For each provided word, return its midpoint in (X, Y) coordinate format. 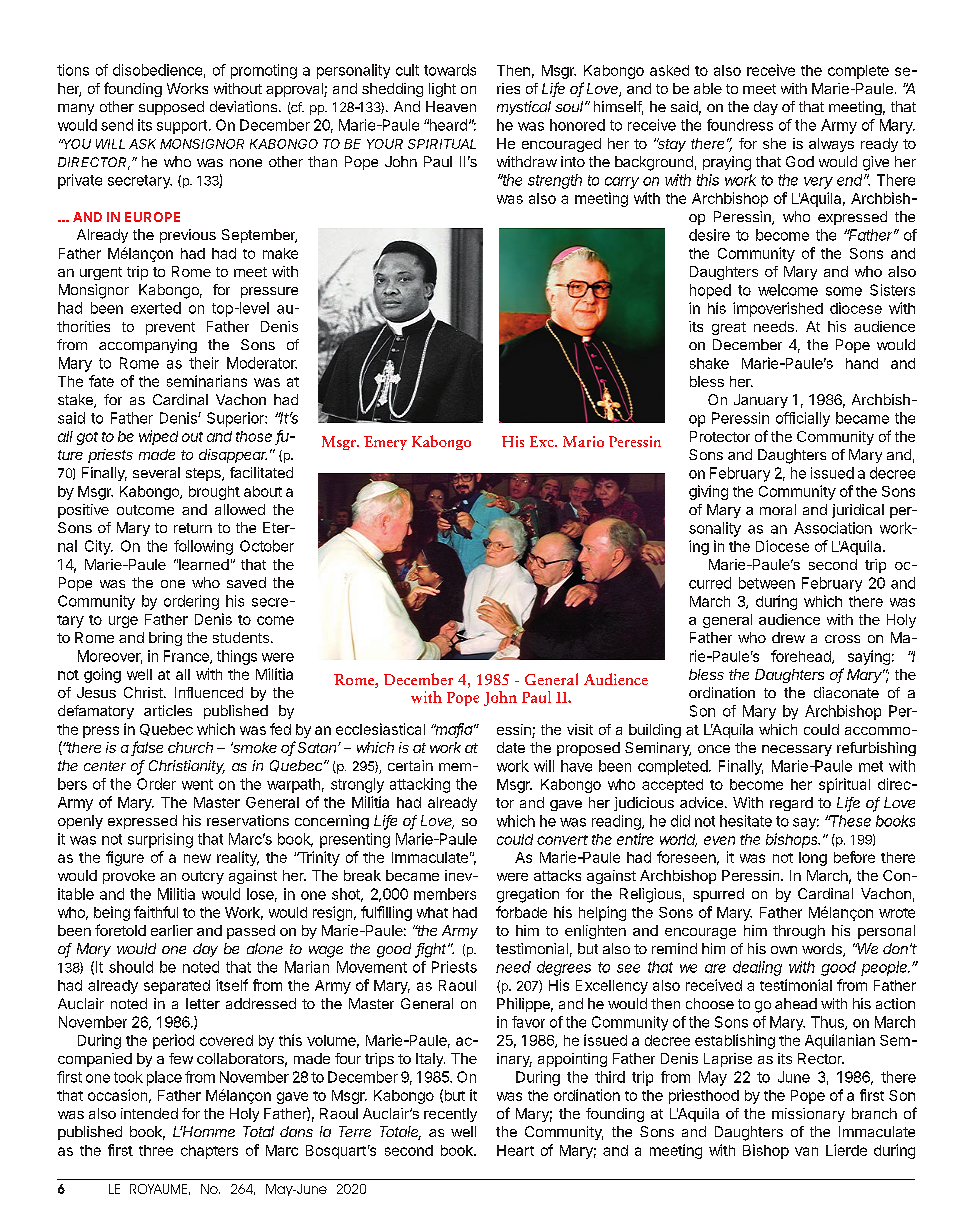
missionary (808, 1115)
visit (580, 729)
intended (149, 1113)
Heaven (451, 106)
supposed (171, 108)
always (831, 145)
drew (788, 637)
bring (165, 639)
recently (450, 1115)
